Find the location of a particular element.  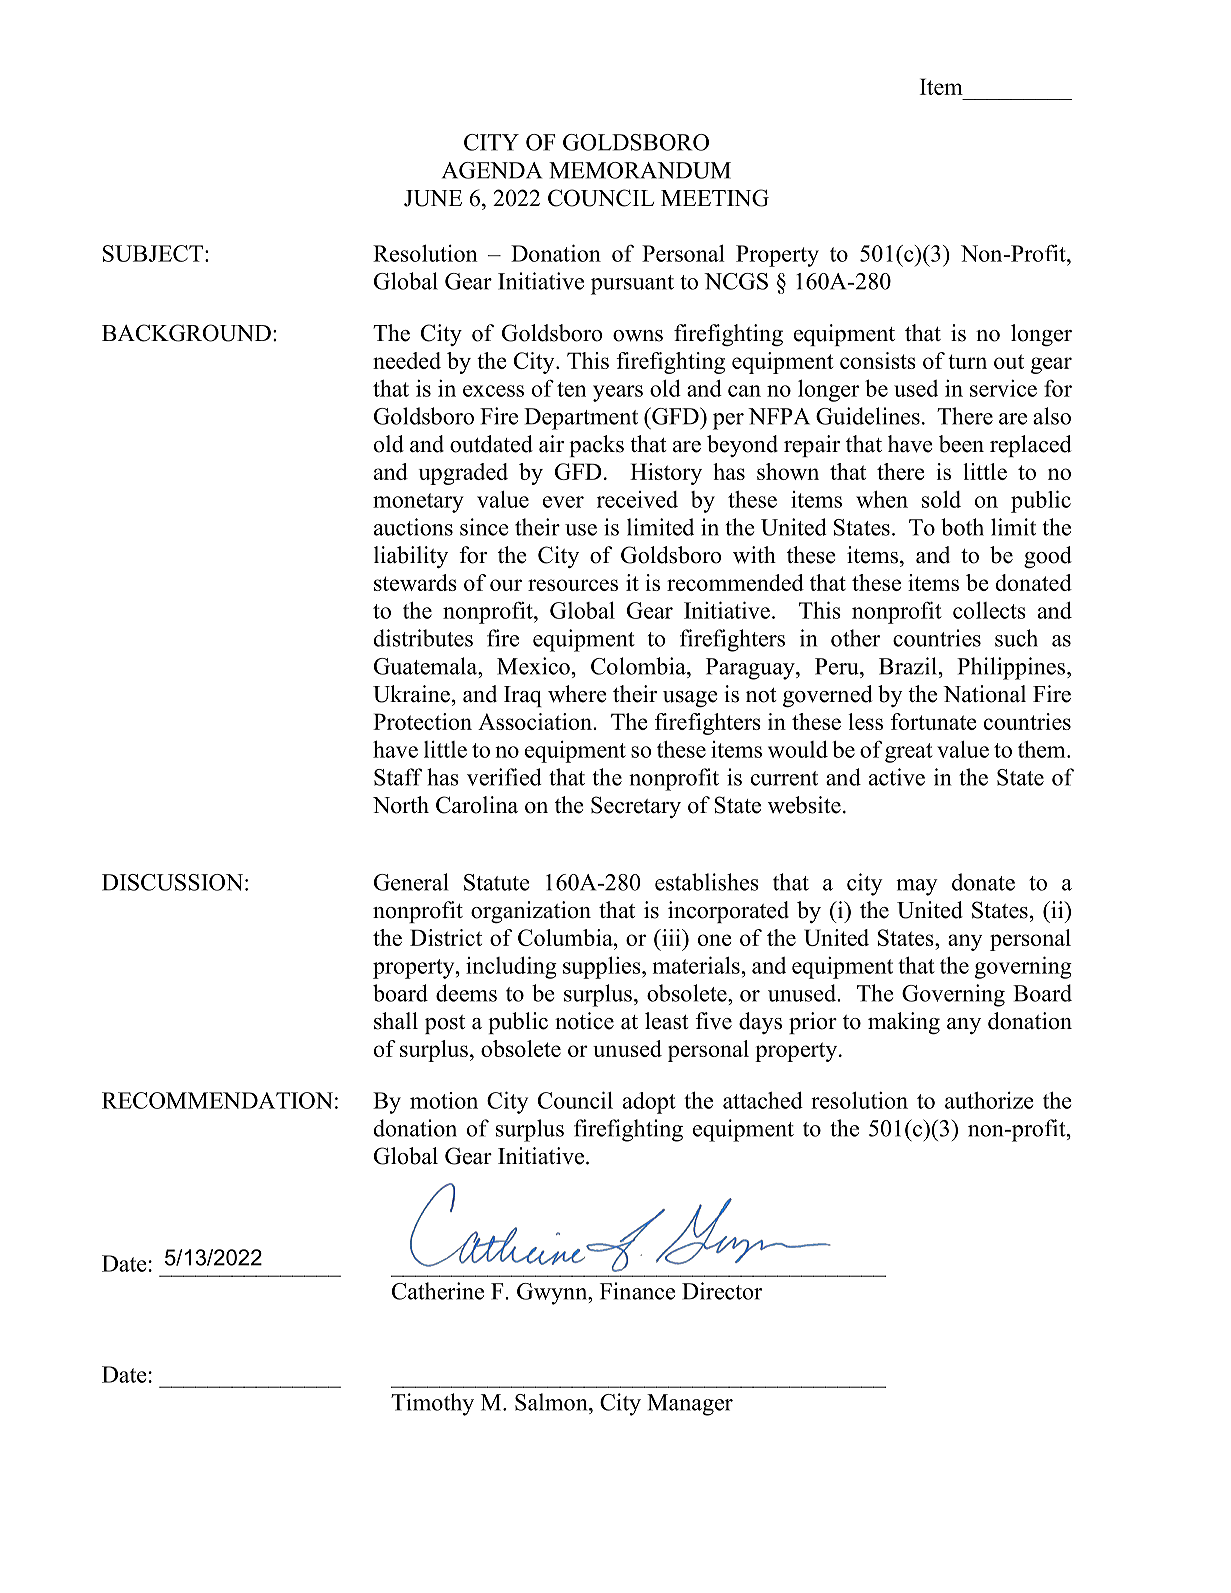

packs is located at coordinates (596, 446).
